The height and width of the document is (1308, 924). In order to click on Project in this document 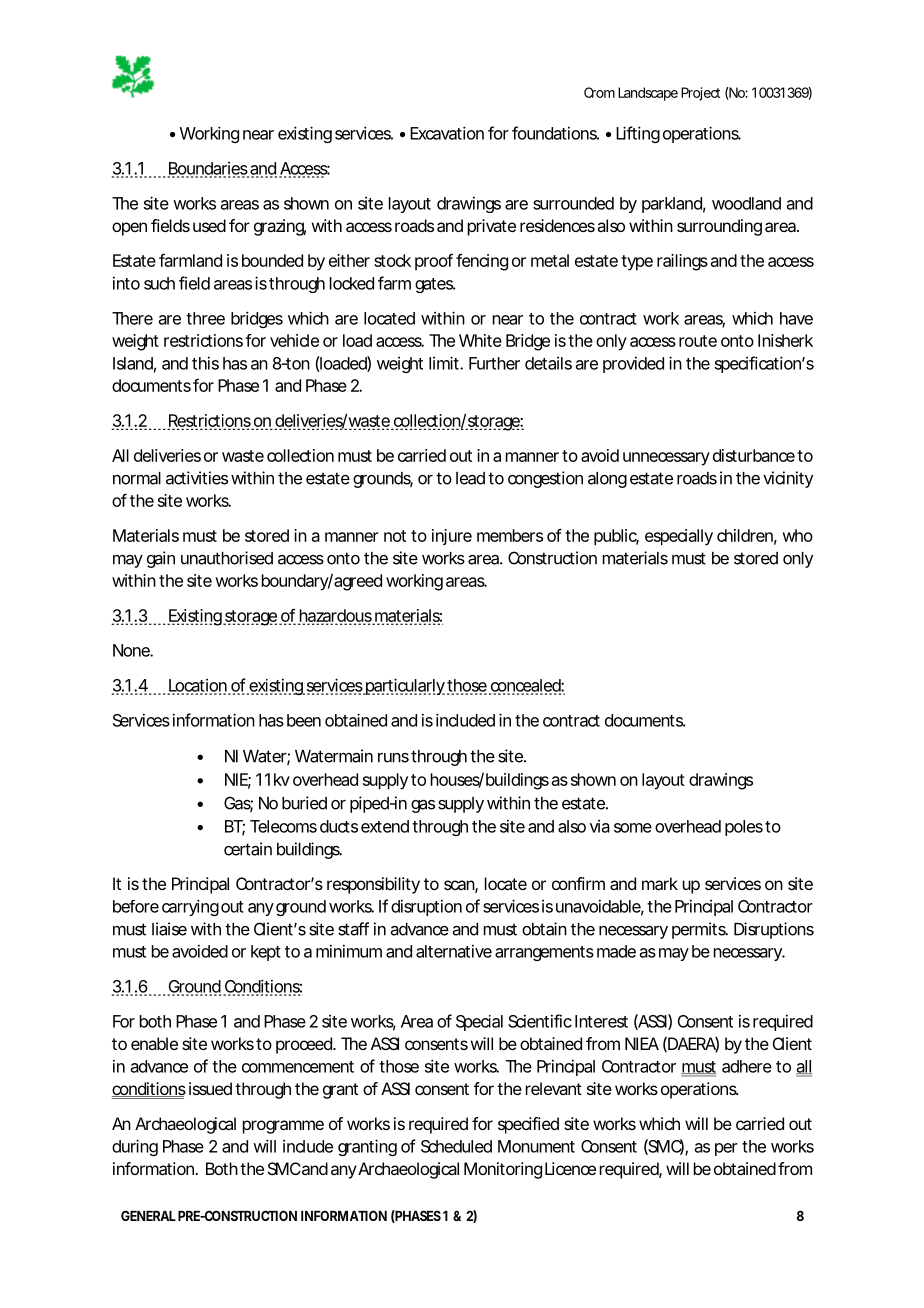, I will do `click(700, 94)`.
